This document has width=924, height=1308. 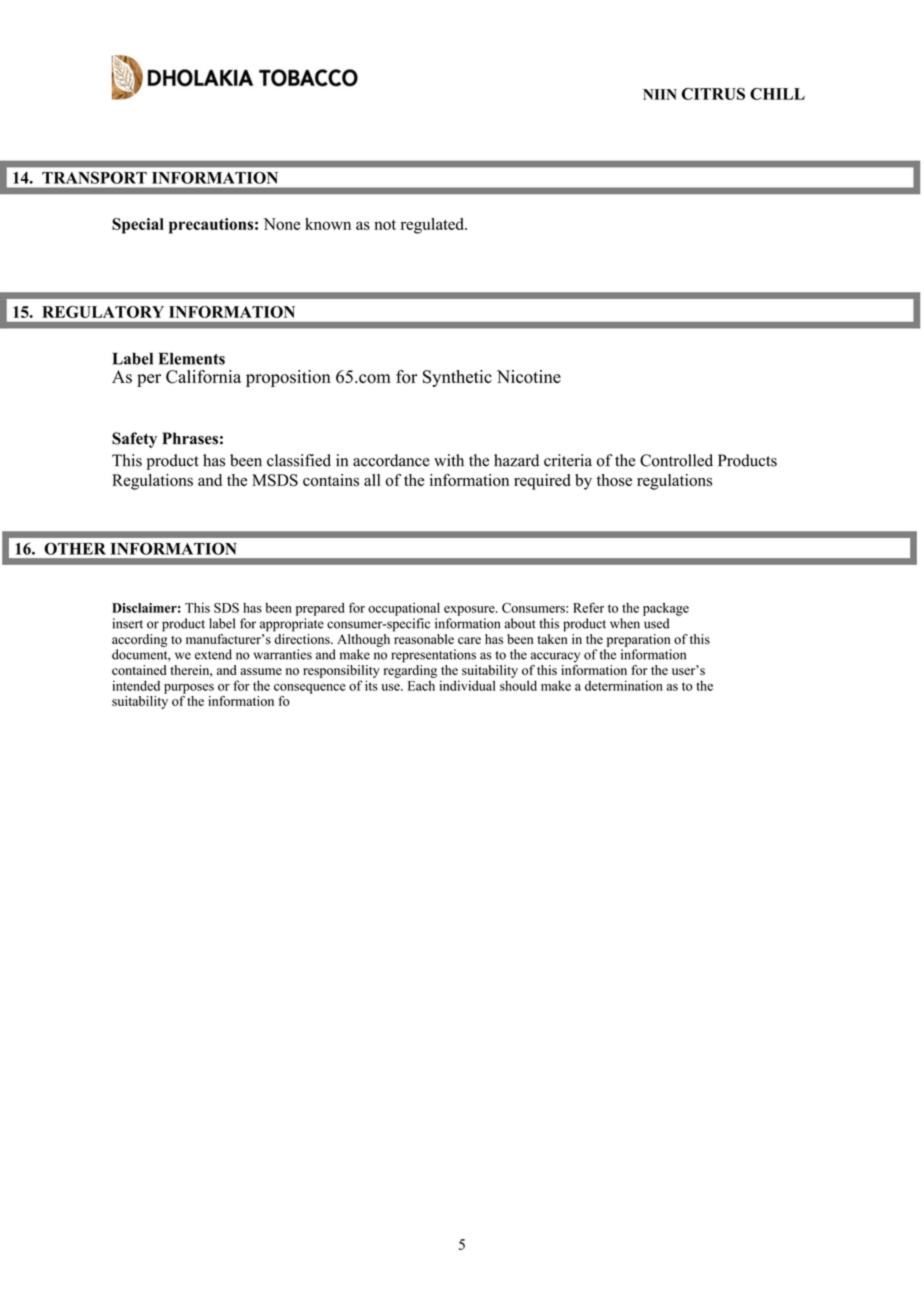 I want to click on all, so click(x=372, y=480).
